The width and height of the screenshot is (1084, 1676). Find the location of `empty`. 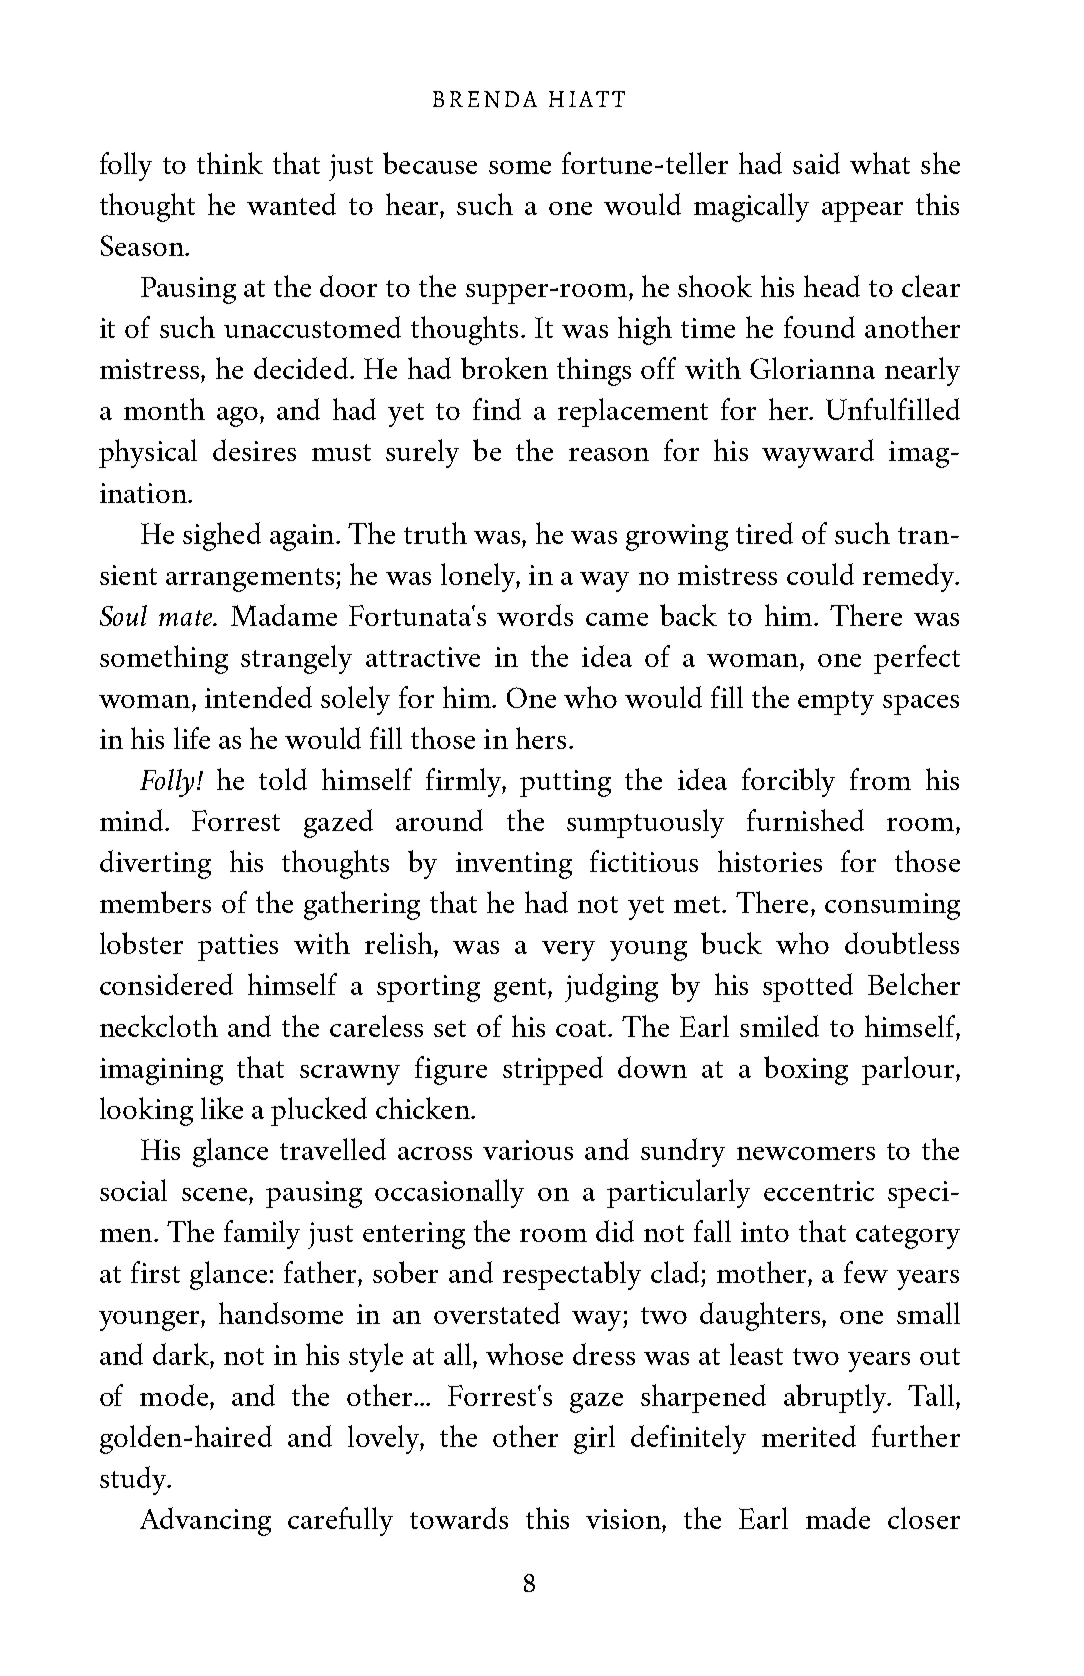

empty is located at coordinates (836, 703).
